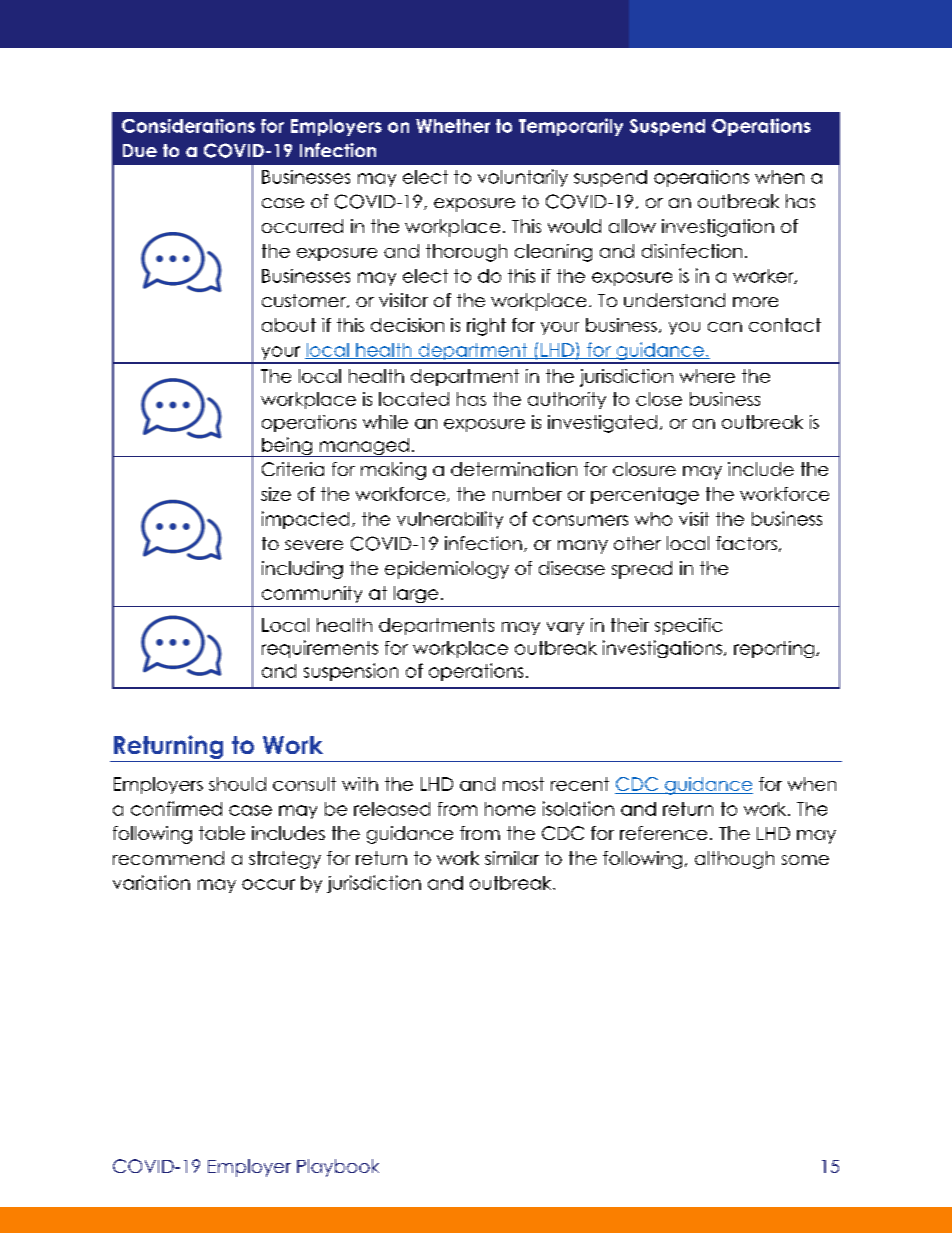 The image size is (952, 1233). What do you see at coordinates (514, 469) in the screenshot?
I see `determination` at bounding box center [514, 469].
